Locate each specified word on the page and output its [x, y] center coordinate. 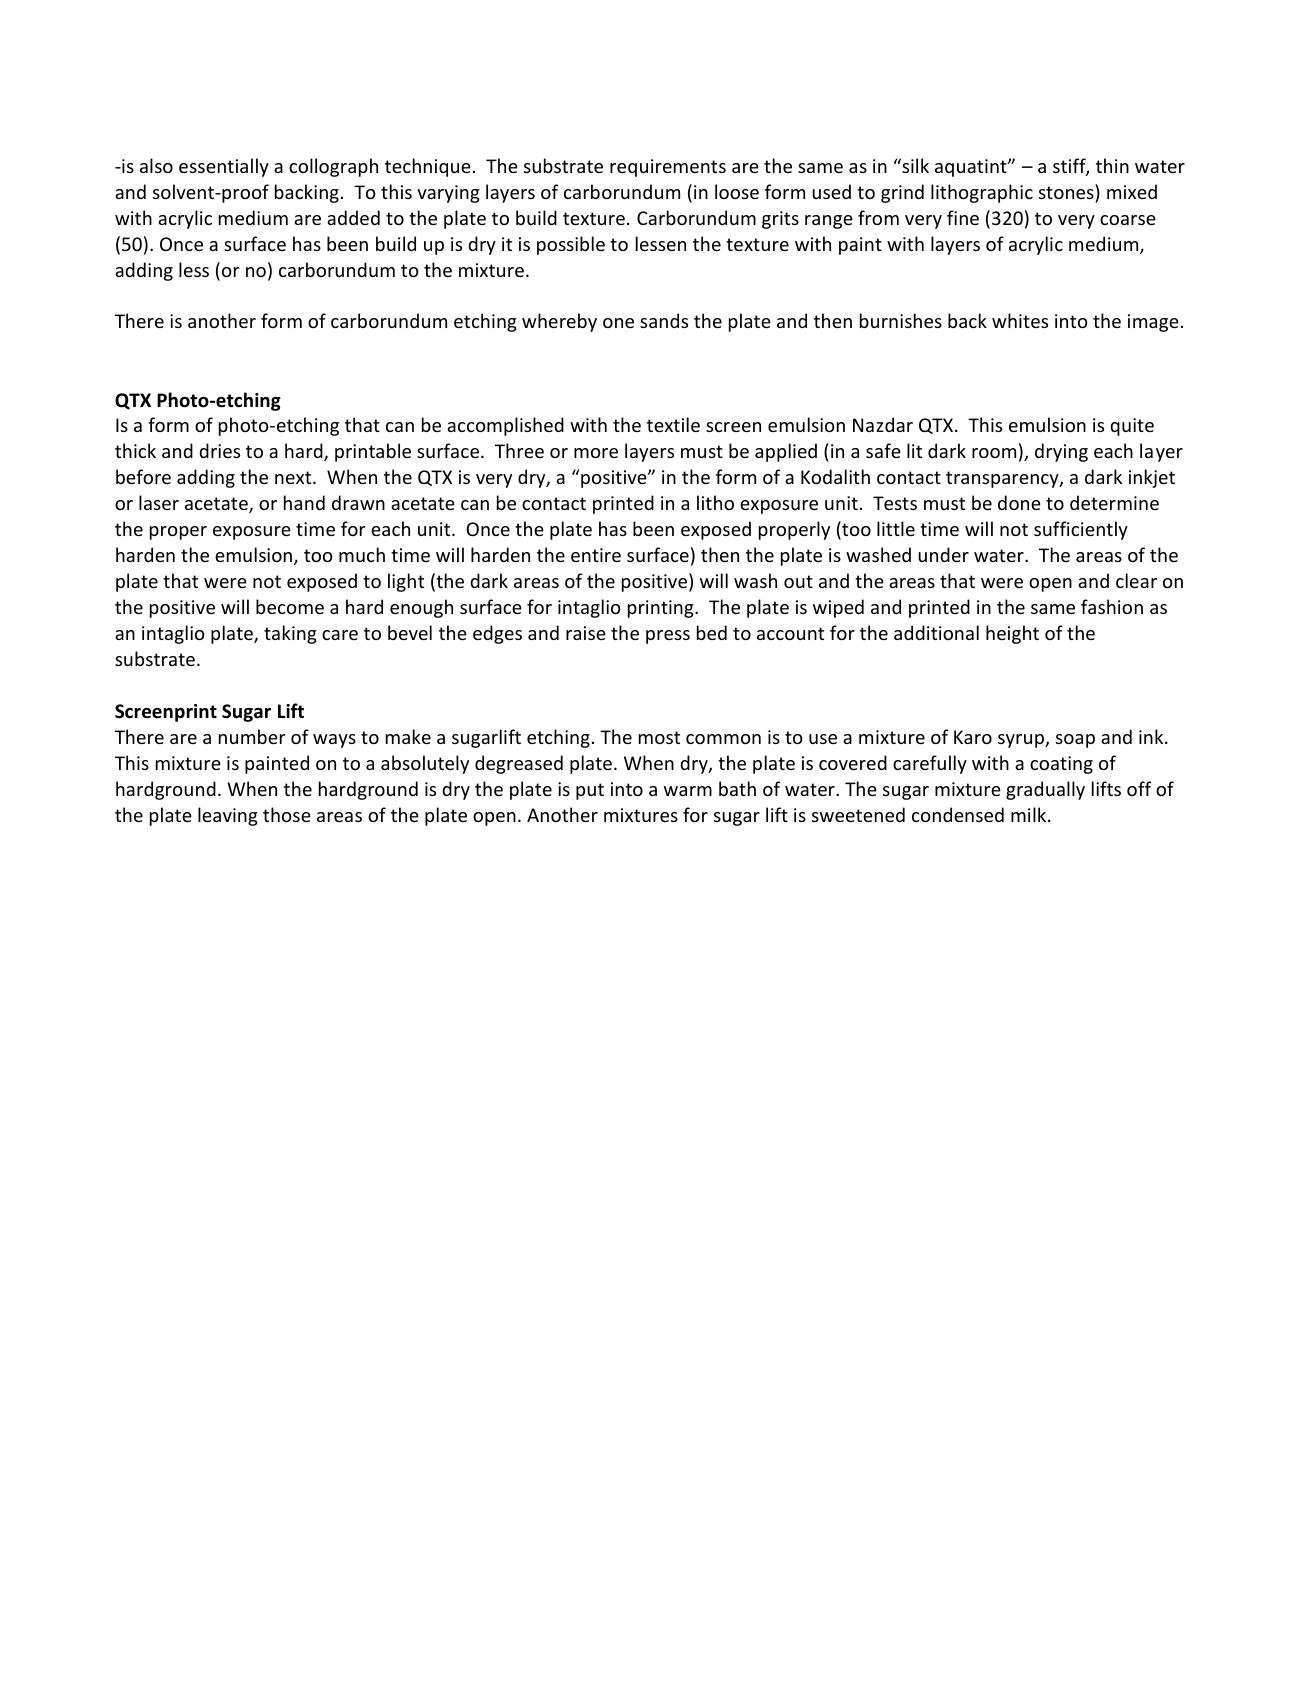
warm [688, 791]
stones [1067, 191]
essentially [224, 167]
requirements [668, 168]
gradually [1045, 790]
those [287, 814]
